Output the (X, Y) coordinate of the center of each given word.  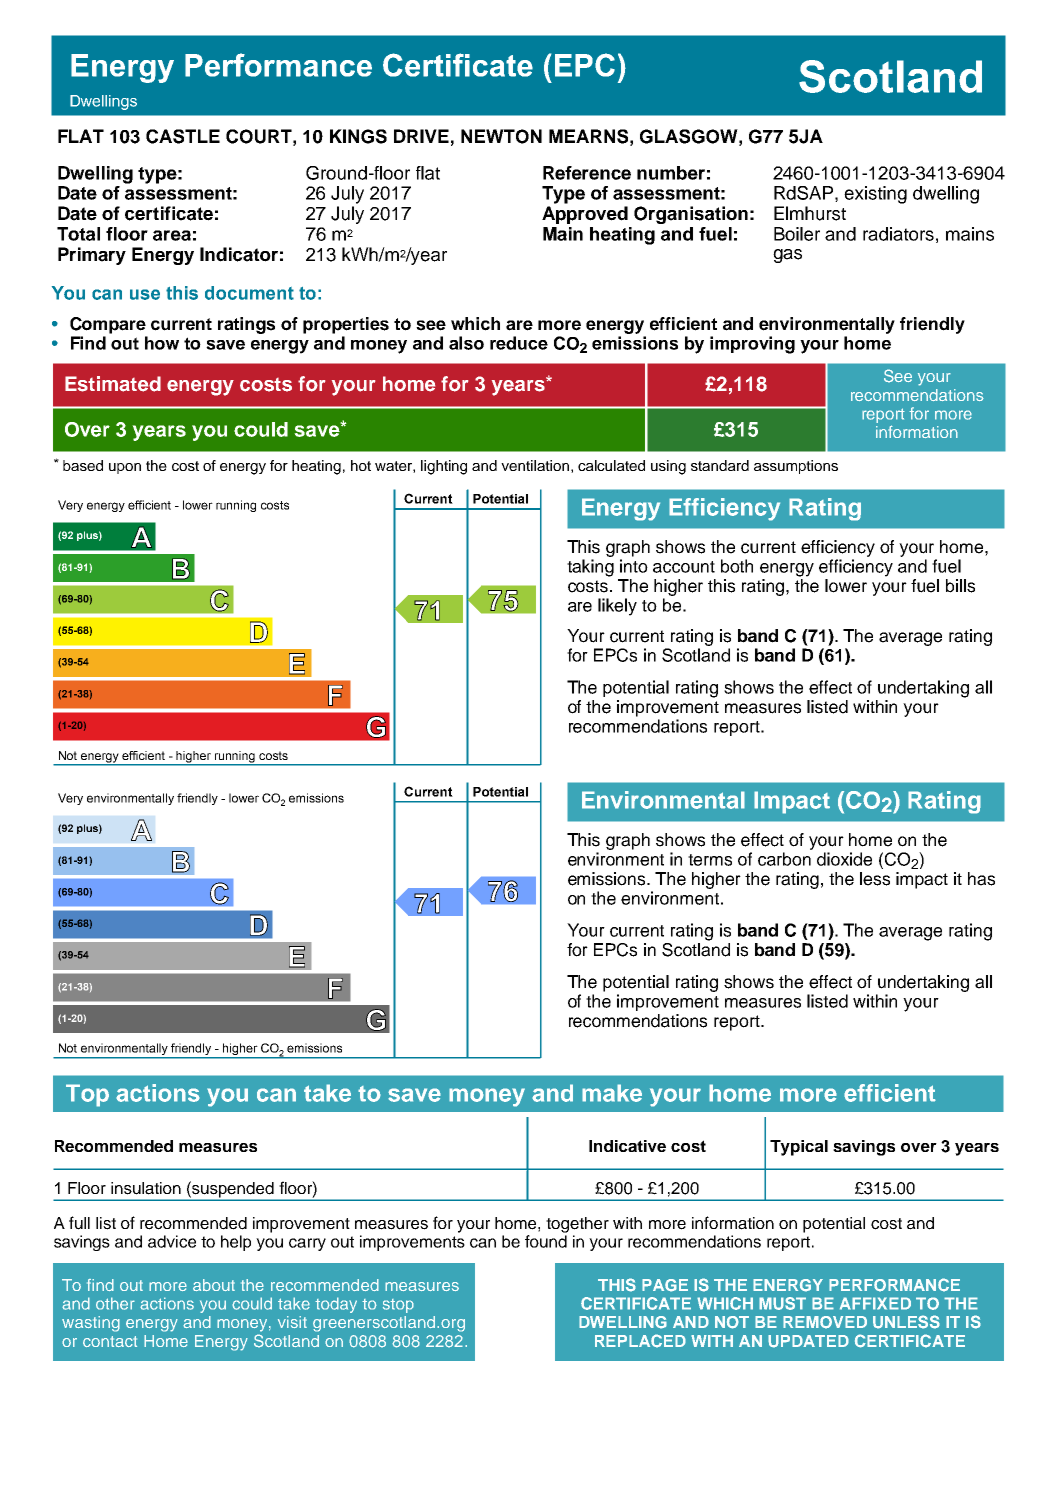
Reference (587, 173)
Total (78, 234)
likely (617, 607)
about (214, 1285)
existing (875, 195)
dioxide (844, 859)
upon (125, 468)
